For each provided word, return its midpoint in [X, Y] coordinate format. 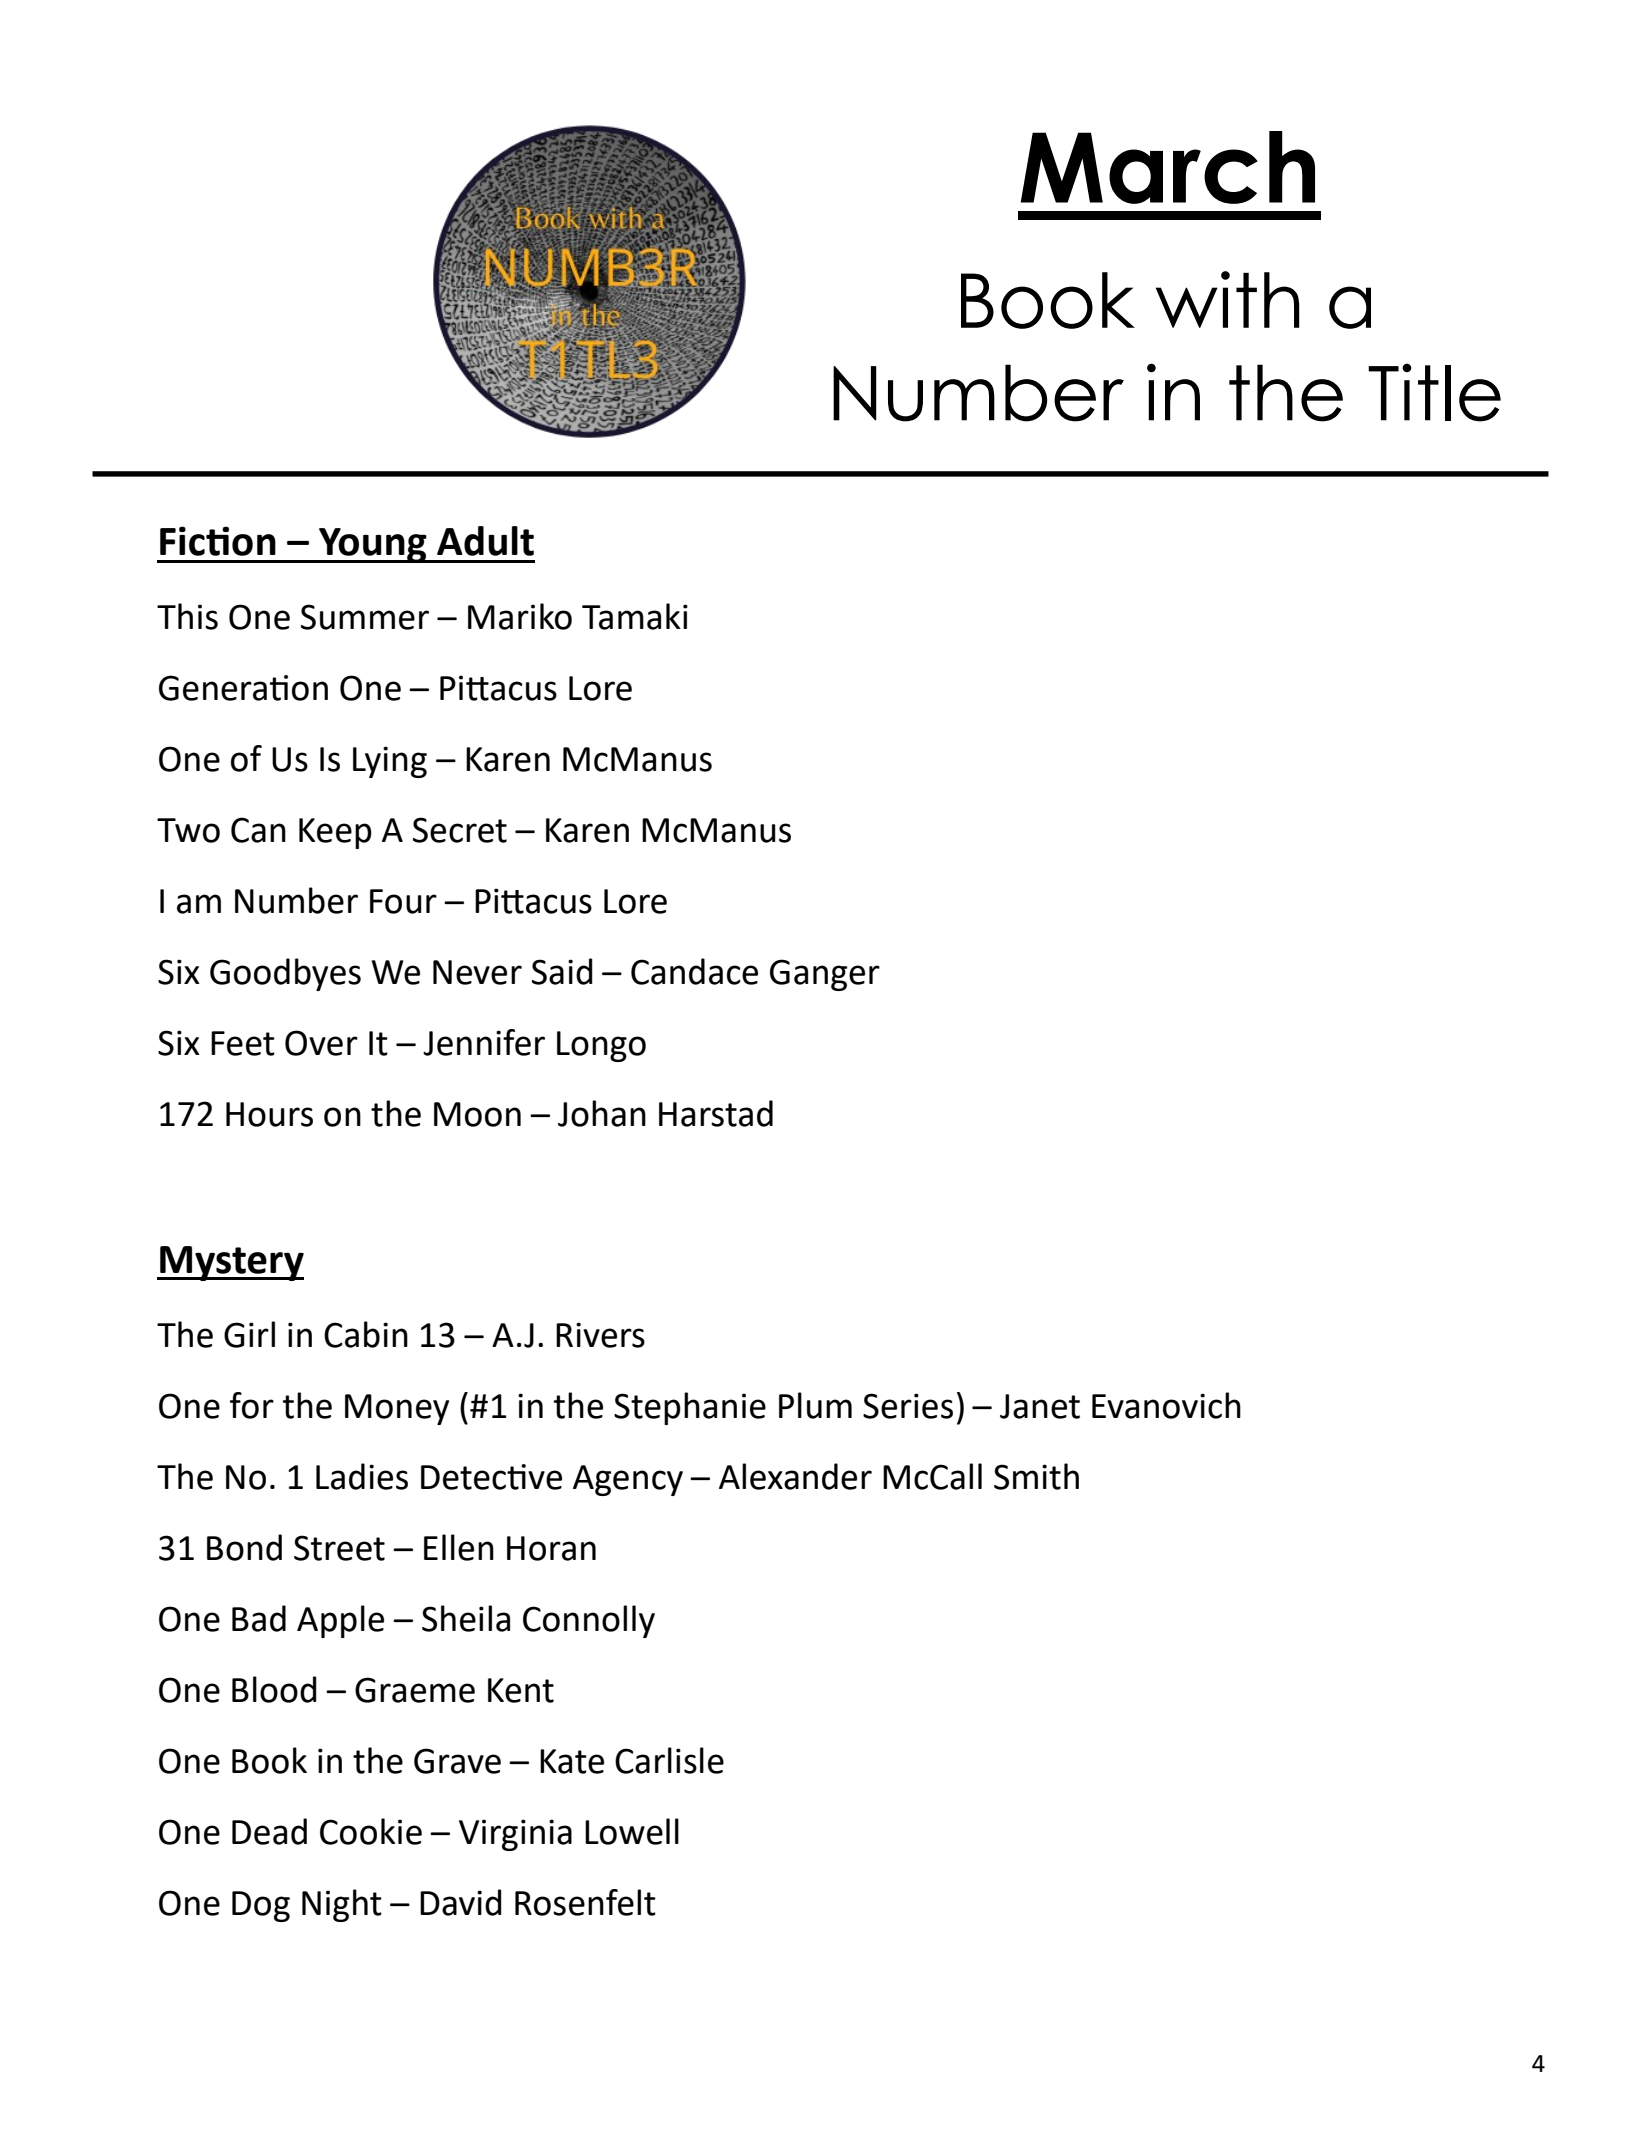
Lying [390, 762]
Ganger [825, 975]
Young [373, 545]
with [1228, 299]
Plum [815, 1405]
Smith [1036, 1476]
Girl [249, 1334]
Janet [1040, 1406]
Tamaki [635, 616]
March [1168, 167]
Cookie [371, 1831]
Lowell [632, 1831]
